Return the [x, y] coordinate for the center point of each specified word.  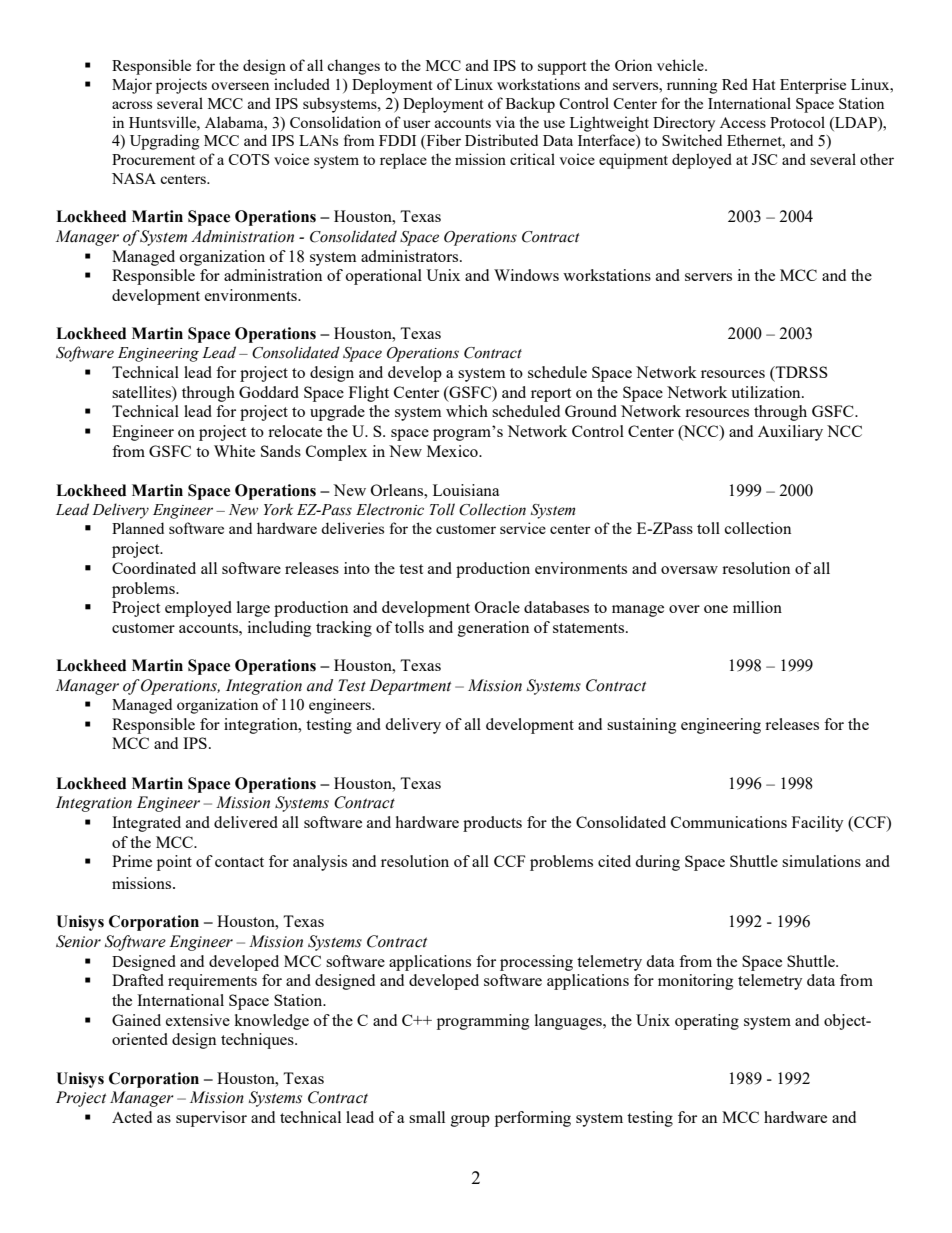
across [132, 105]
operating [707, 1022]
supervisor [211, 1119]
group [470, 1121]
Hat [763, 84]
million [757, 607]
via [505, 122]
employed [198, 609]
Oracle [497, 607]
